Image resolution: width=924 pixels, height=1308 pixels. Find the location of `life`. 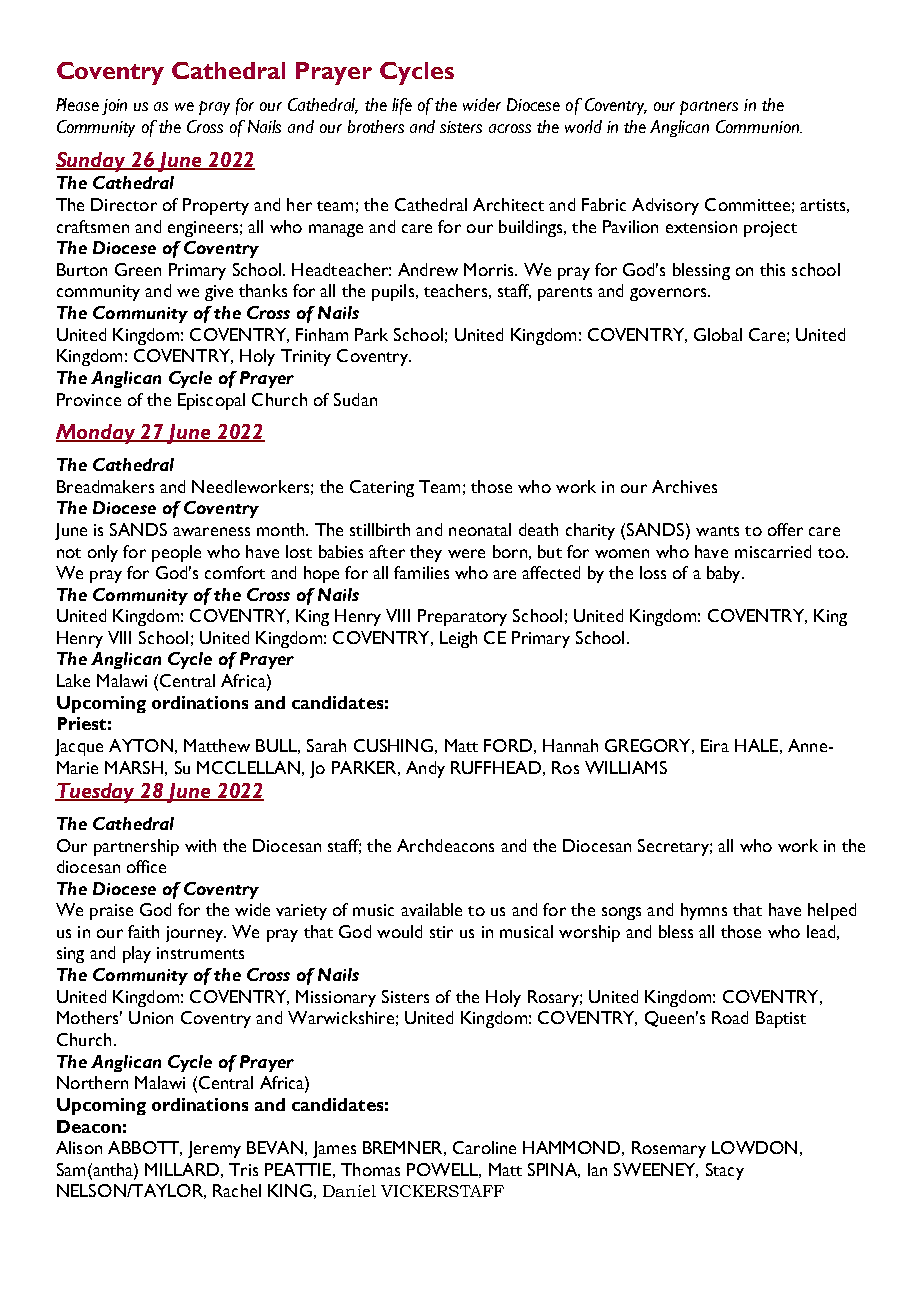

life is located at coordinates (402, 106).
